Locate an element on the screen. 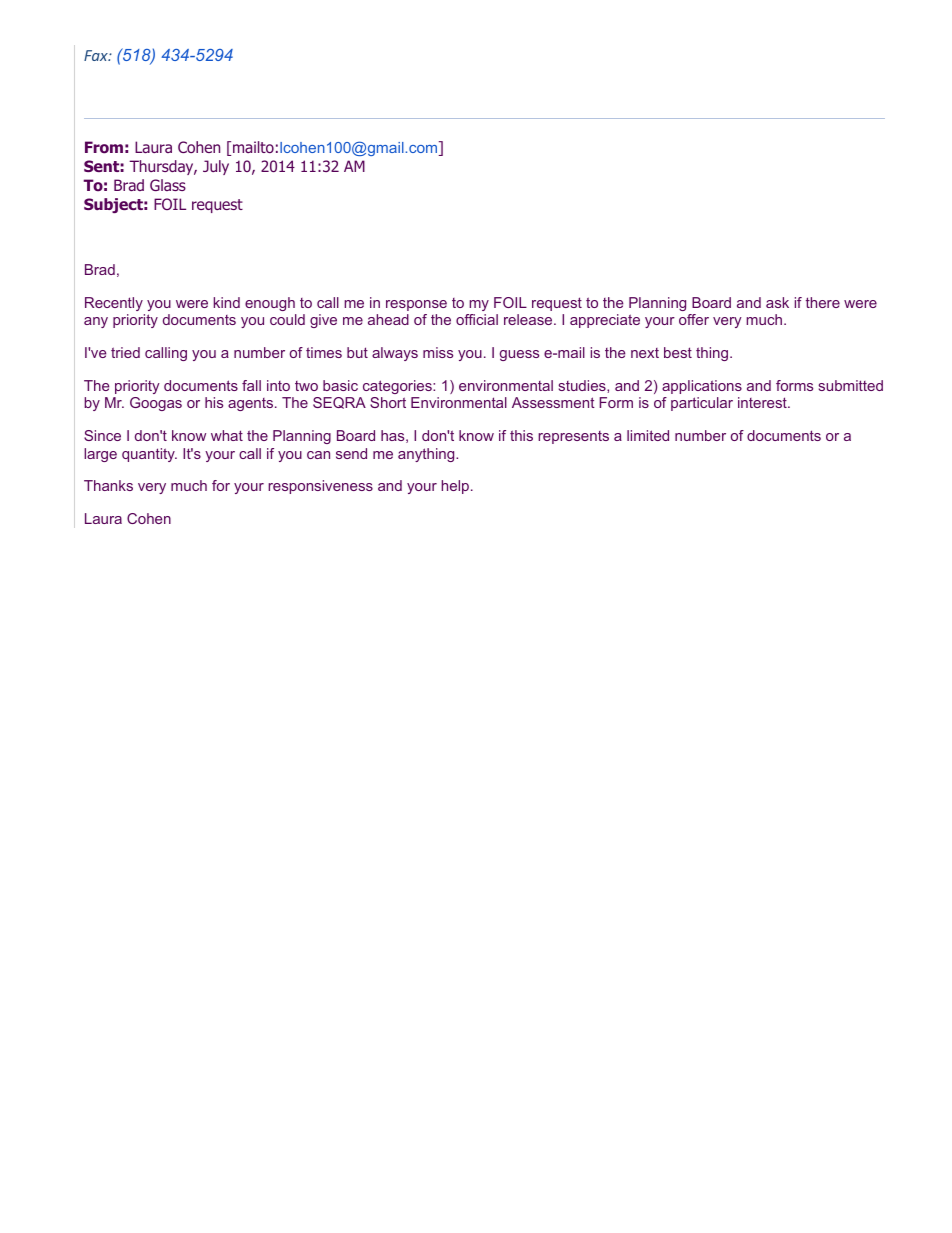 Image resolution: width=952 pixels, height=1233 pixels. July is located at coordinates (216, 167).
